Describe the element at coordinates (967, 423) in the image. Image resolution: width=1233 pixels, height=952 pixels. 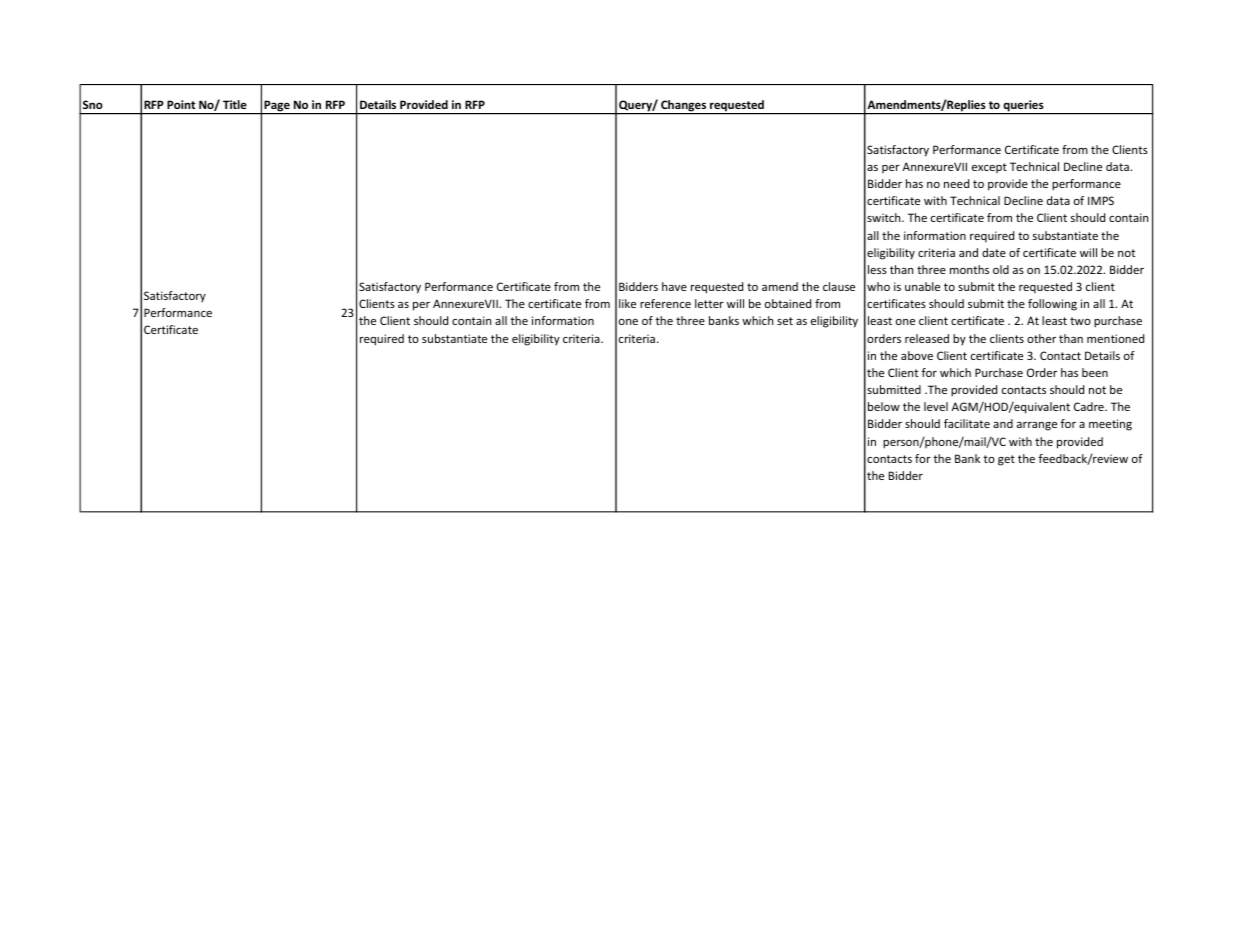
I see `facilitate` at that location.
